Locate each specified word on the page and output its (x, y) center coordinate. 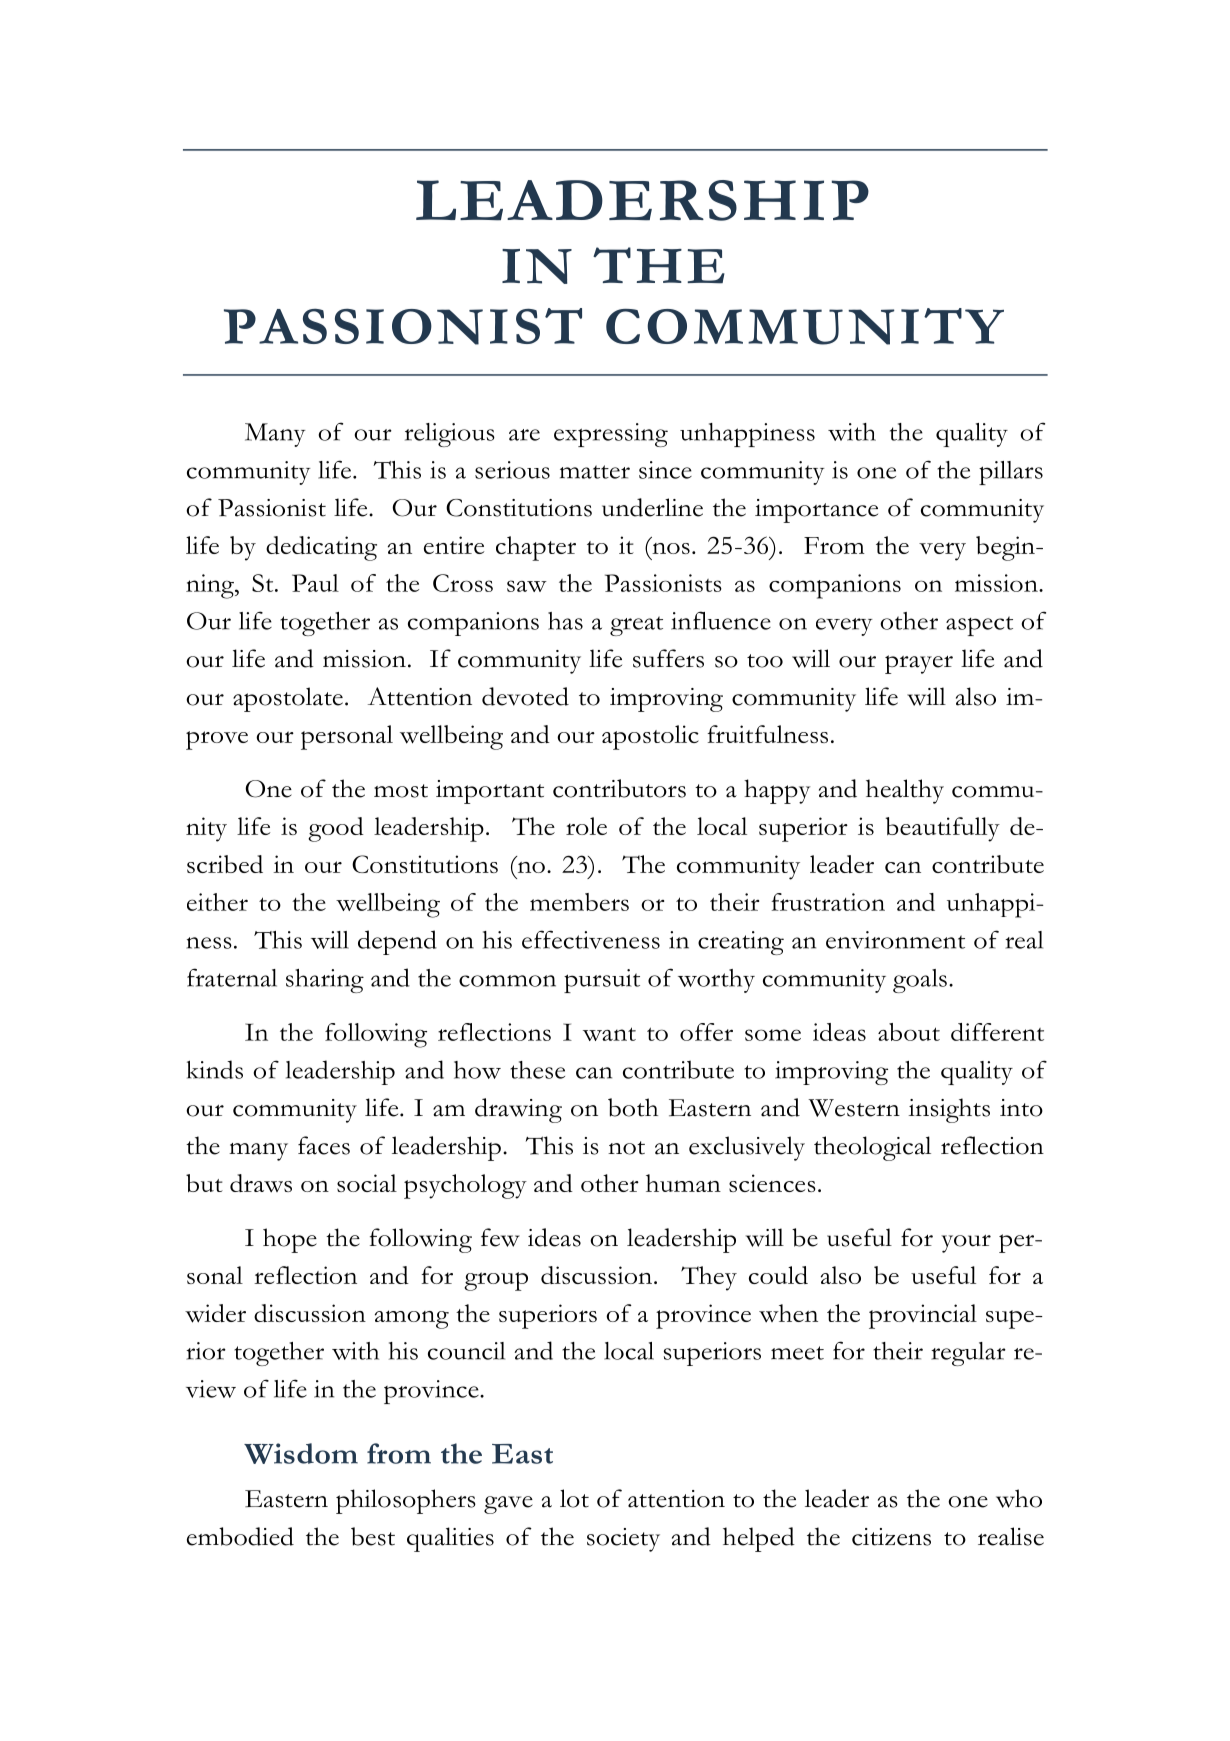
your (966, 1244)
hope (290, 1240)
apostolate (288, 699)
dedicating (321, 548)
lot (574, 1498)
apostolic (650, 737)
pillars (1011, 473)
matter (595, 472)
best (373, 1536)
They (709, 1278)
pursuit (602, 981)
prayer (919, 664)
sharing (325, 981)
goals (920, 981)
